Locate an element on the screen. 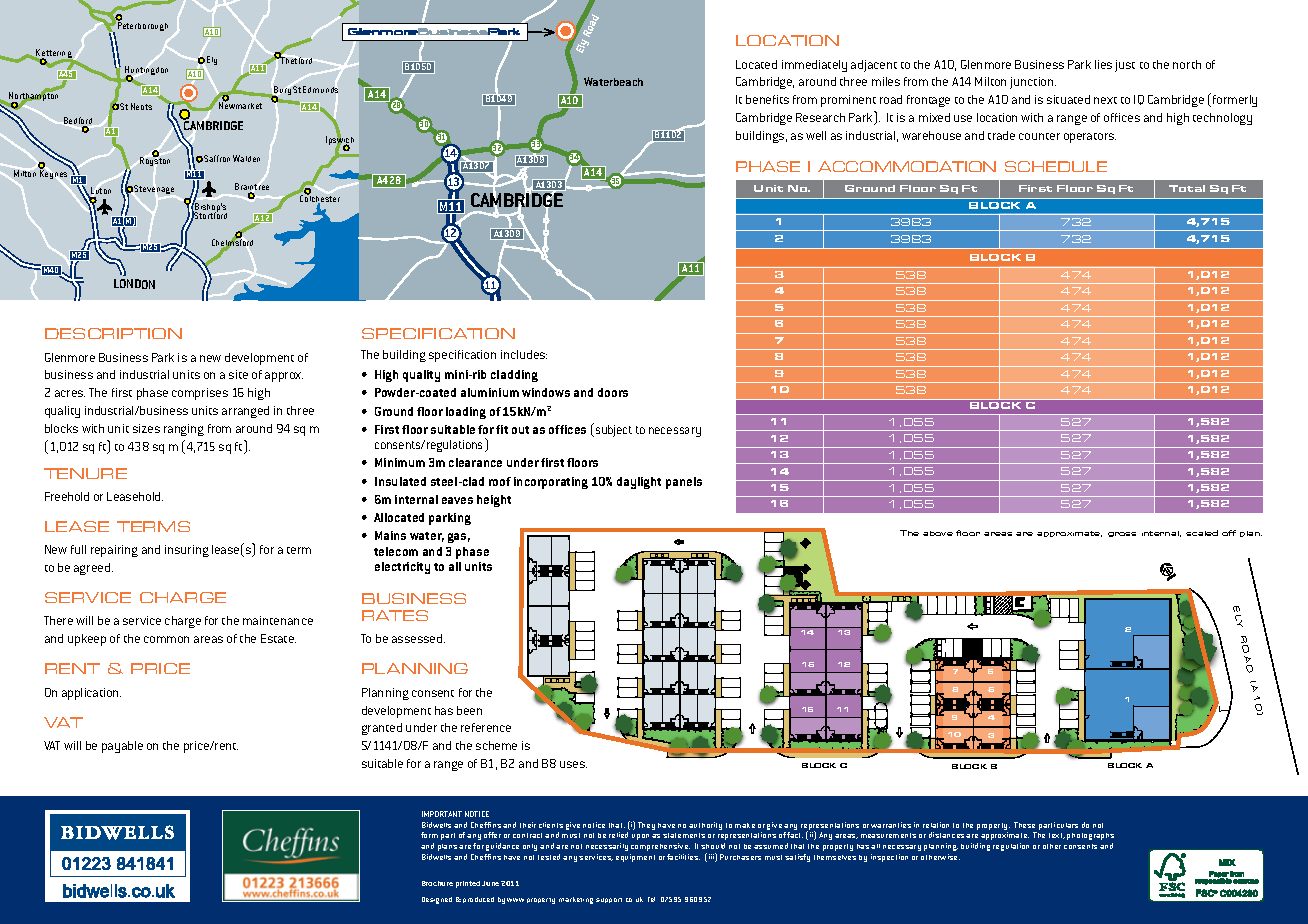  gross is located at coordinates (1122, 534).
